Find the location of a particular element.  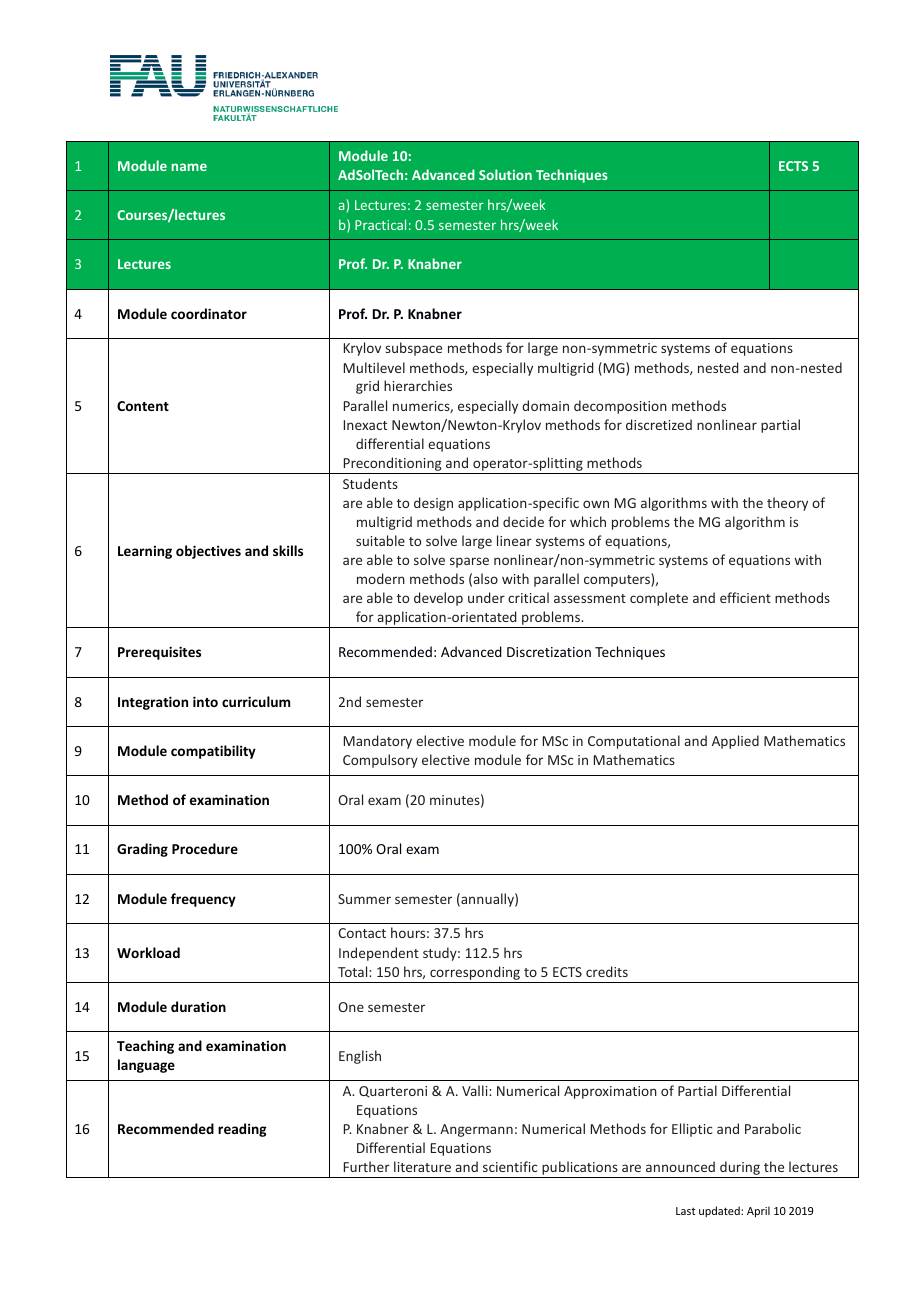

Solution is located at coordinates (505, 174).
